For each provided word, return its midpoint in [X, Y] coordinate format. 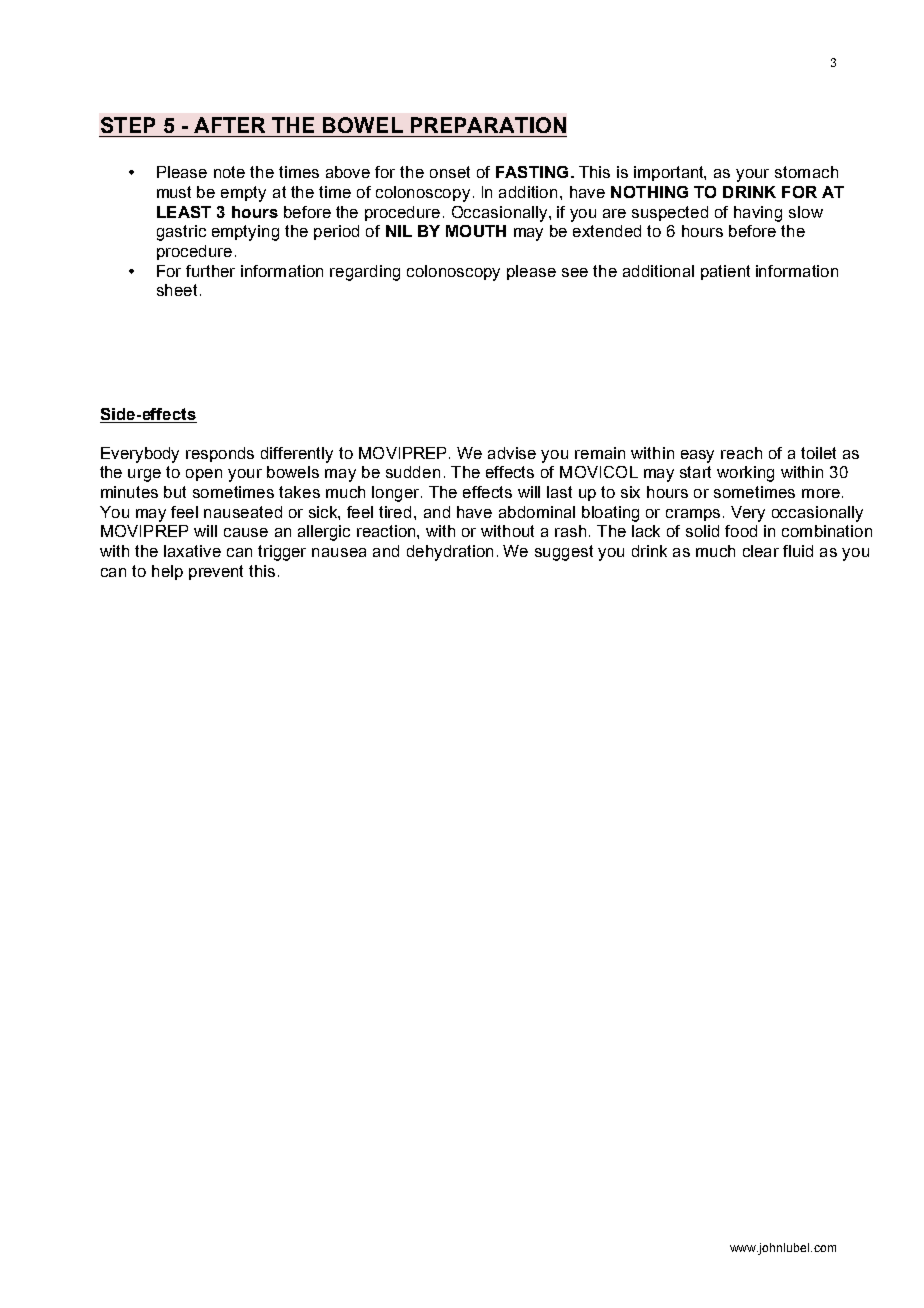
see [575, 272]
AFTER [229, 125]
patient [725, 272]
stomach [806, 172]
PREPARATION [488, 125]
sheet [177, 290]
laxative [192, 551]
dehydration [450, 553]
